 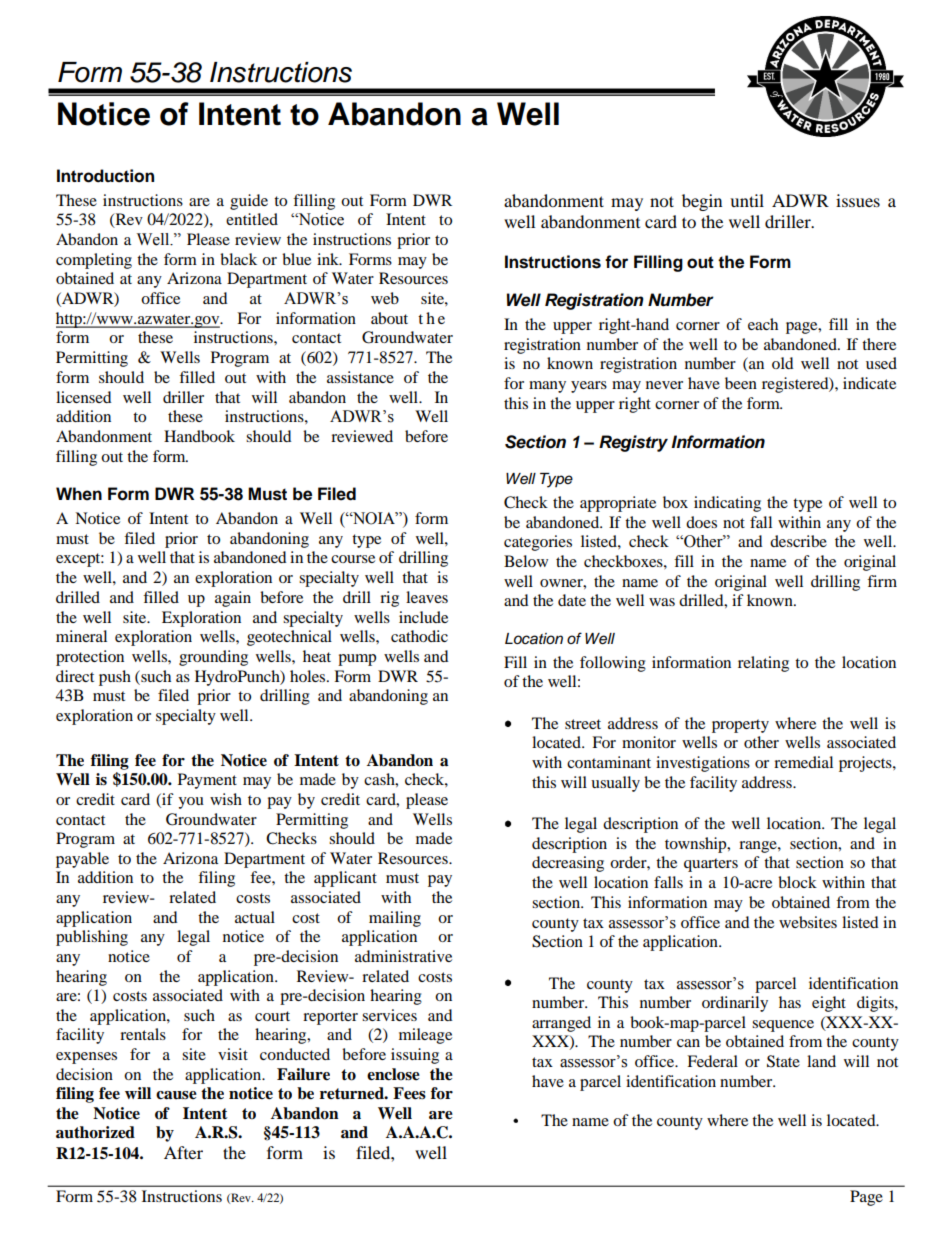 What do you see at coordinates (409, 1093) in the screenshot?
I see `Fees` at bounding box center [409, 1093].
